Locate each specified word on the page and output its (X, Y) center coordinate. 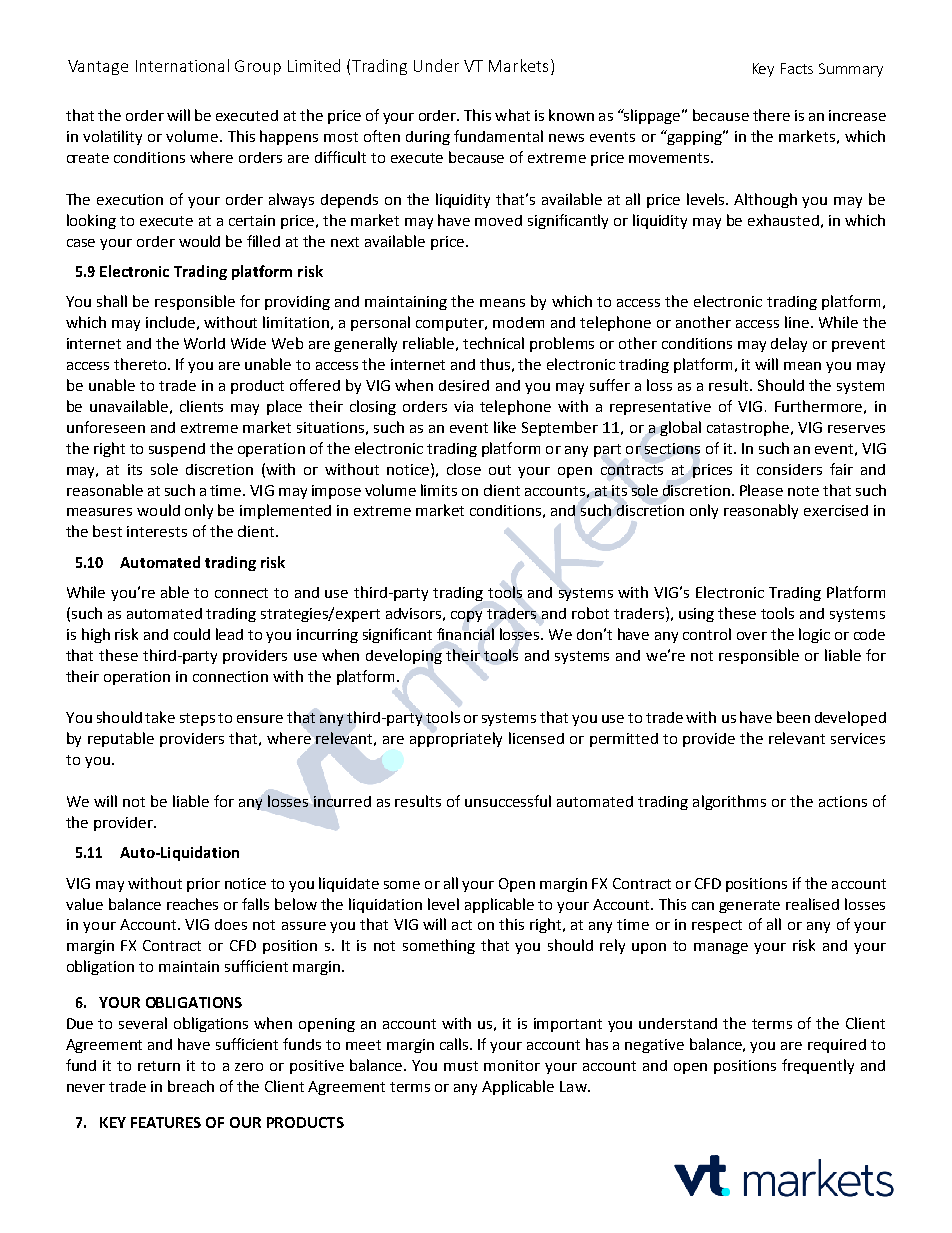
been (793, 717)
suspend (177, 450)
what (512, 115)
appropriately (456, 739)
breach (191, 1086)
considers (789, 469)
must (461, 1066)
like (505, 427)
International (182, 65)
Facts (797, 68)
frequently (818, 1066)
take (160, 717)
